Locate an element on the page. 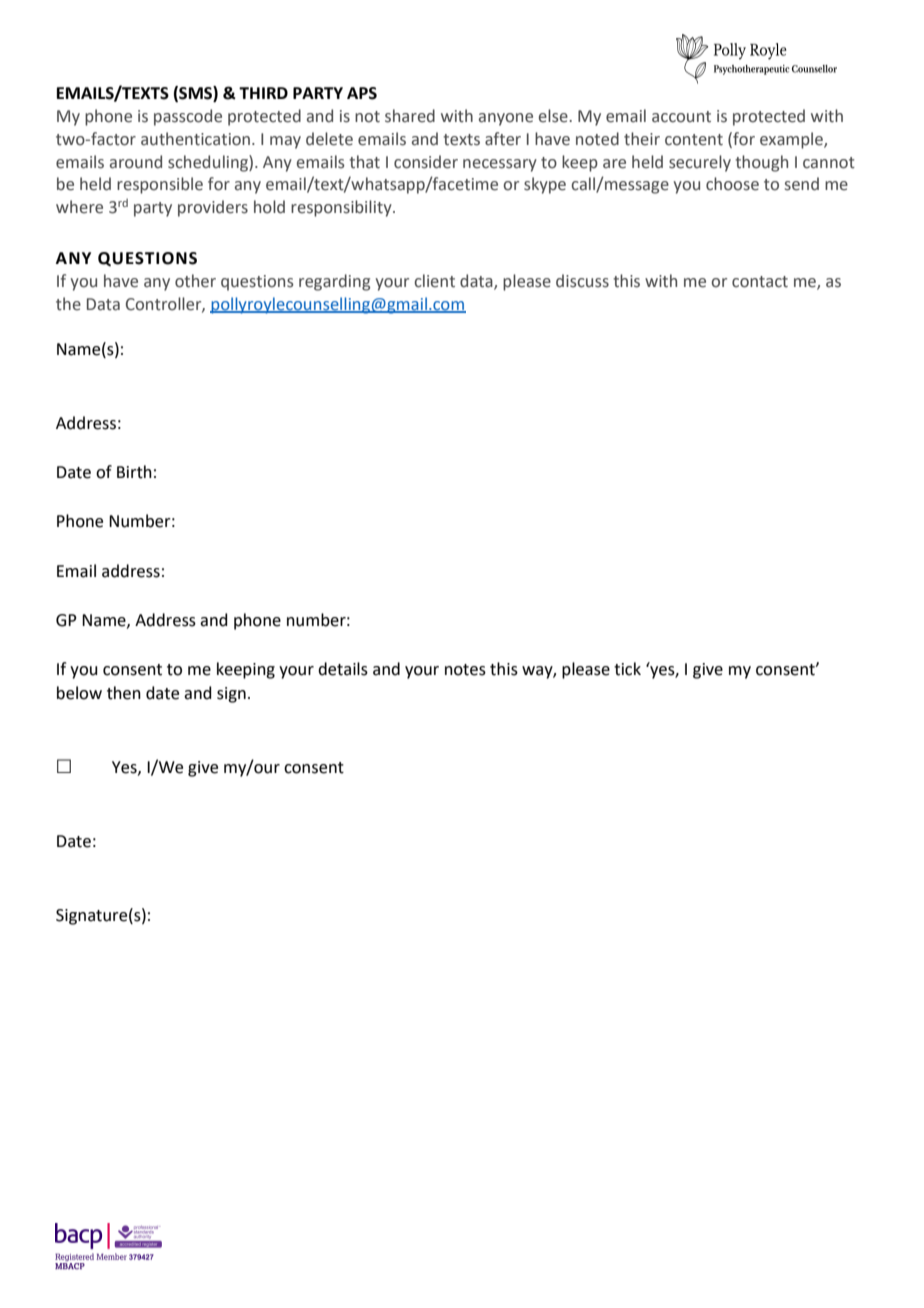  below is located at coordinates (79, 693).
